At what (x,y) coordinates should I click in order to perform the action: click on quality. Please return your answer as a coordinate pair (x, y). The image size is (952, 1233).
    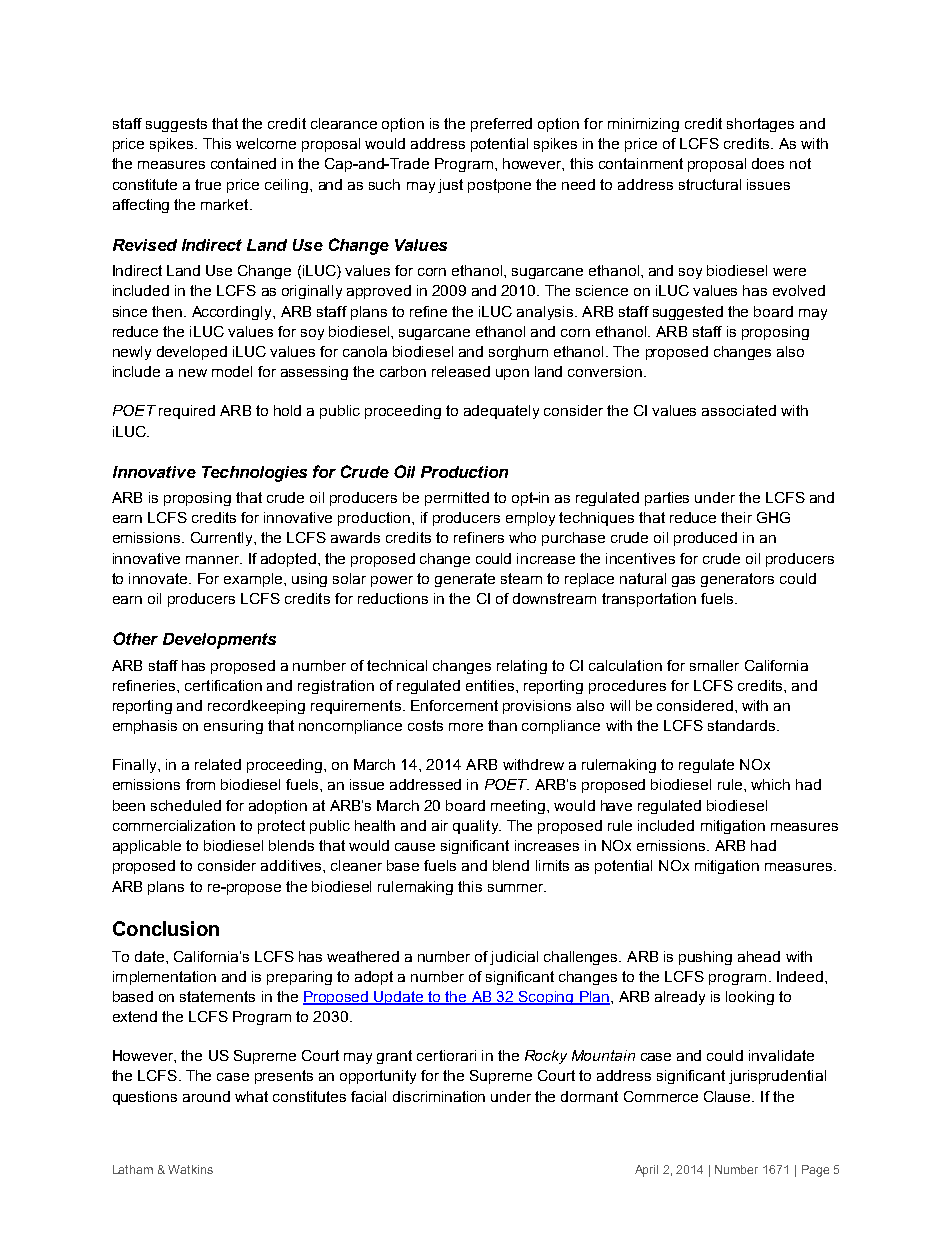
    Looking at the image, I should click on (477, 827).
